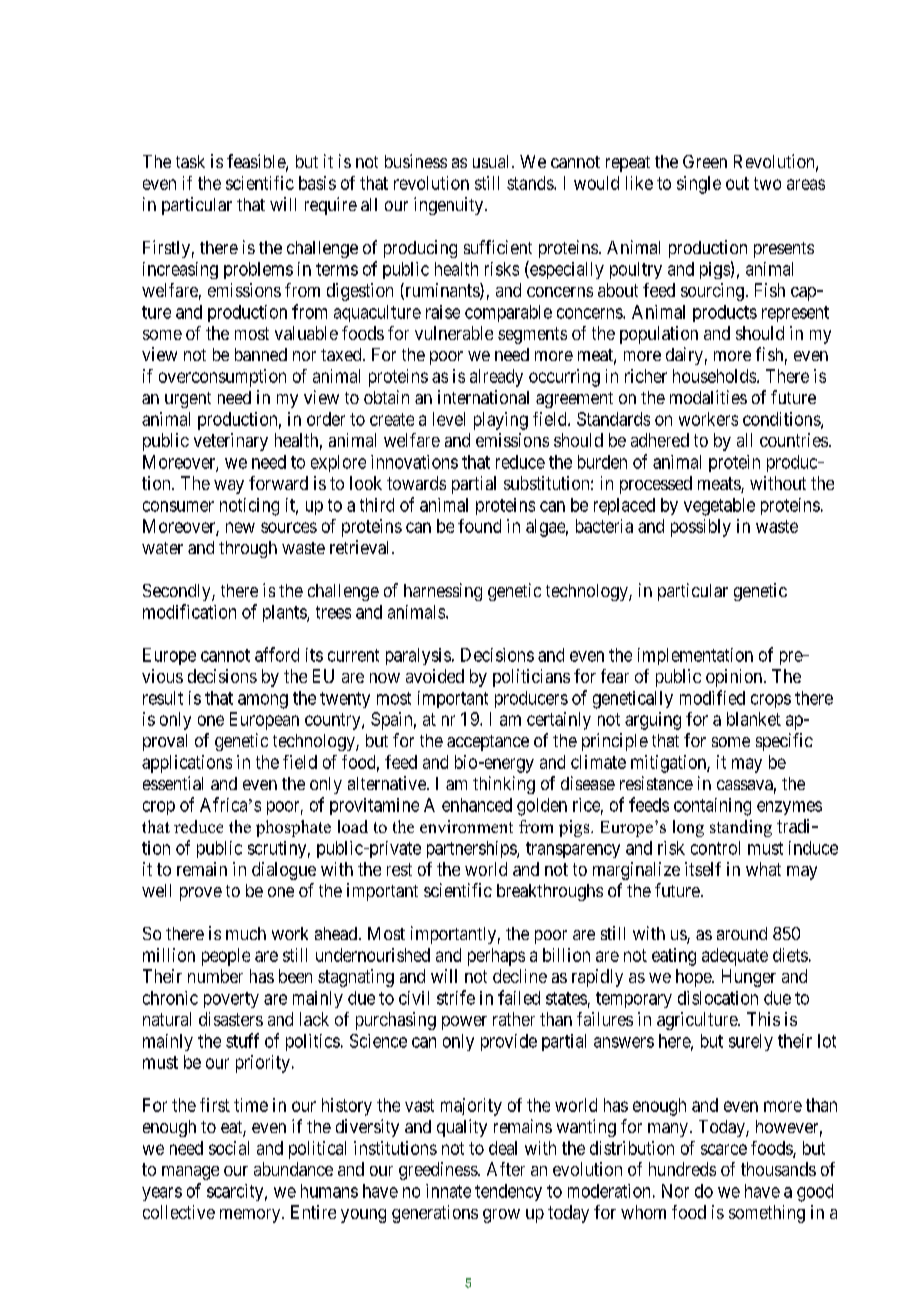 This document has height=1308, width=924. Describe the element at coordinates (251, 1216) in the document. I see `memory` at that location.
